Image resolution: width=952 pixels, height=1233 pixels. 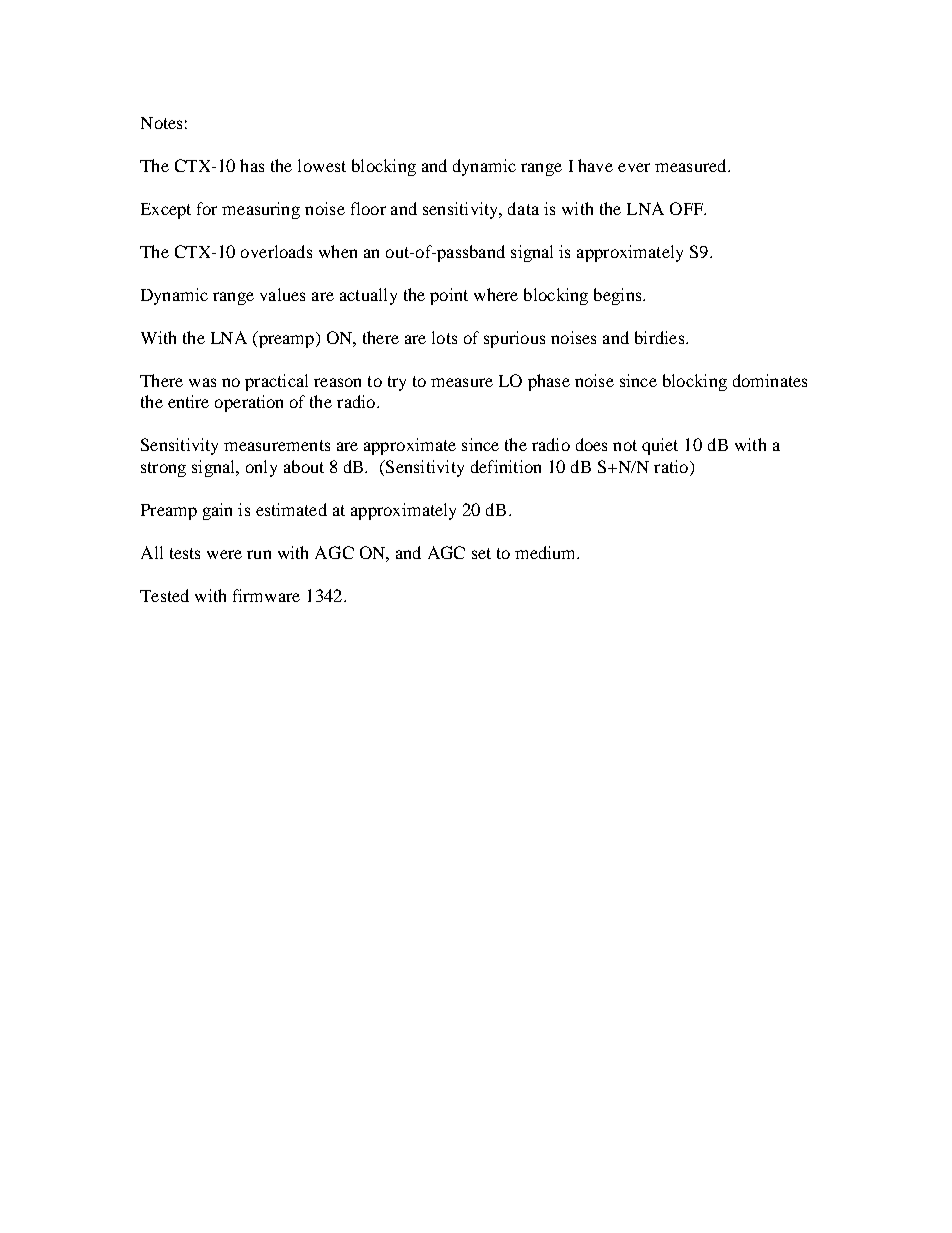 What do you see at coordinates (659, 337) in the document?
I see `birdies` at bounding box center [659, 337].
